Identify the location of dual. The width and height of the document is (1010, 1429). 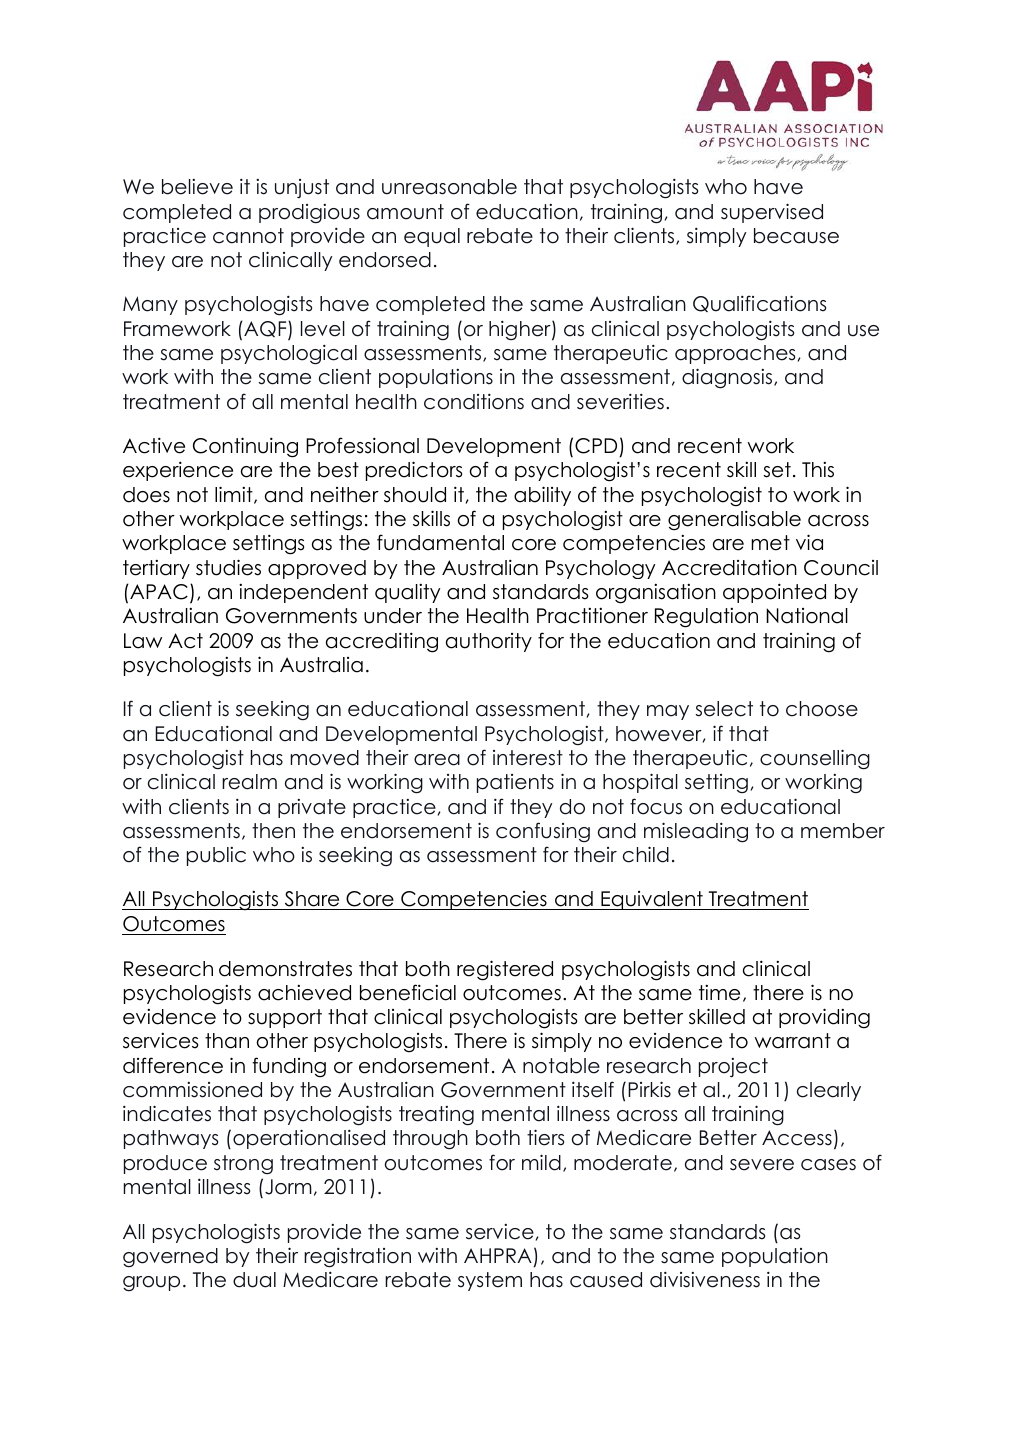
(254, 1280).
